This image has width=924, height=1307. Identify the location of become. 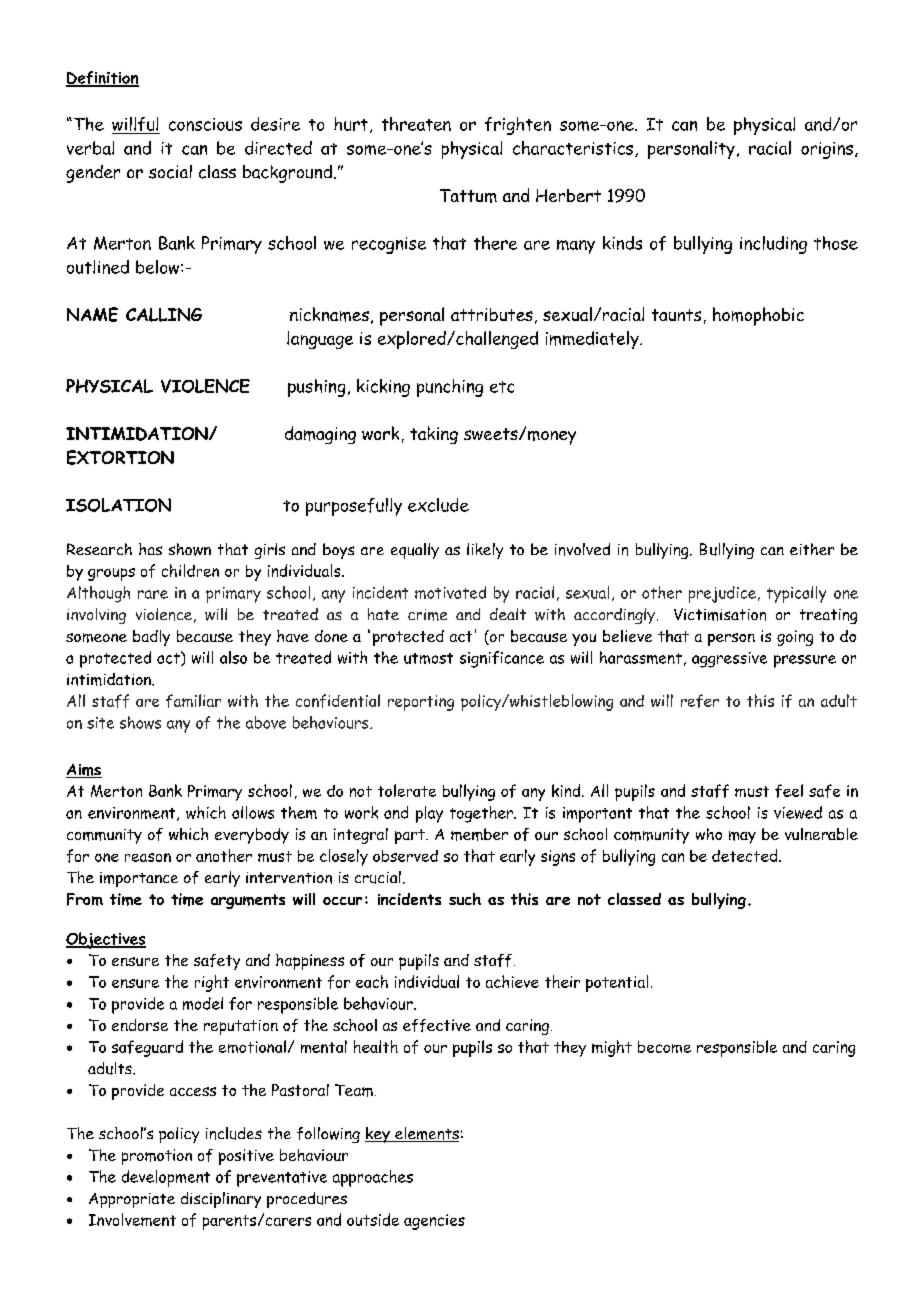
(664, 1047).
